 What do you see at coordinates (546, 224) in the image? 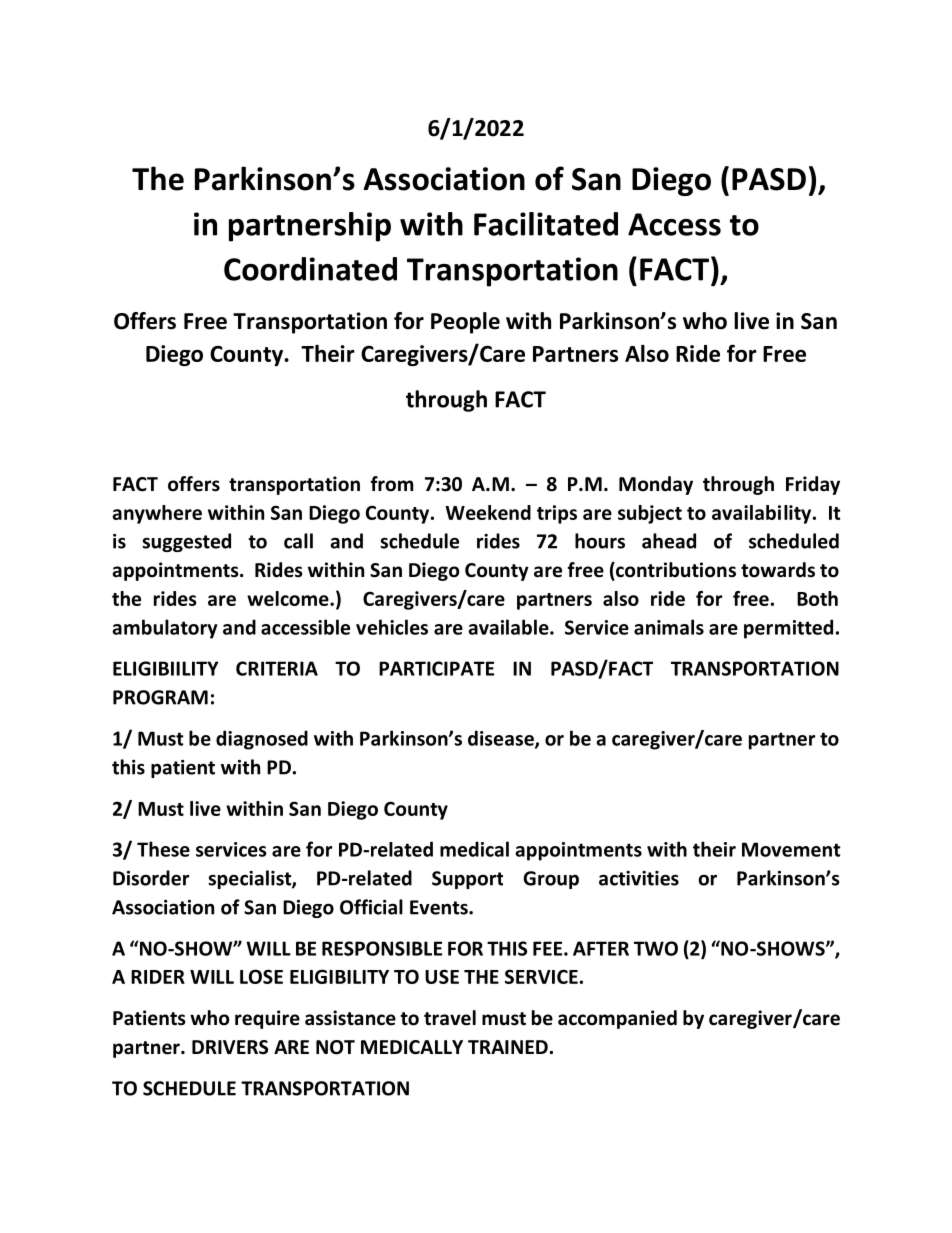
I see `Facilitated` at bounding box center [546, 224].
